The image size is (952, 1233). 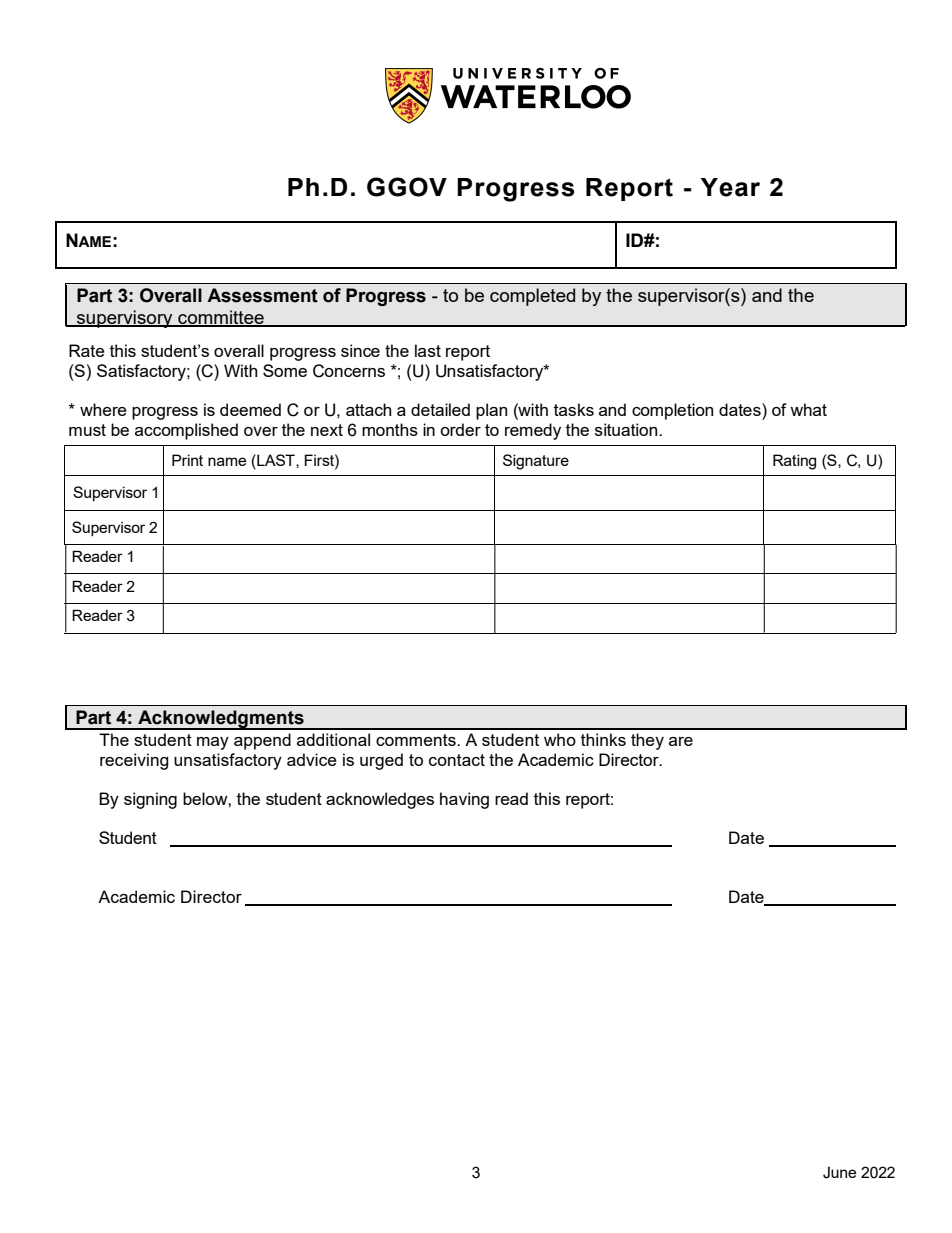 What do you see at coordinates (730, 187) in the document?
I see `Year` at bounding box center [730, 187].
